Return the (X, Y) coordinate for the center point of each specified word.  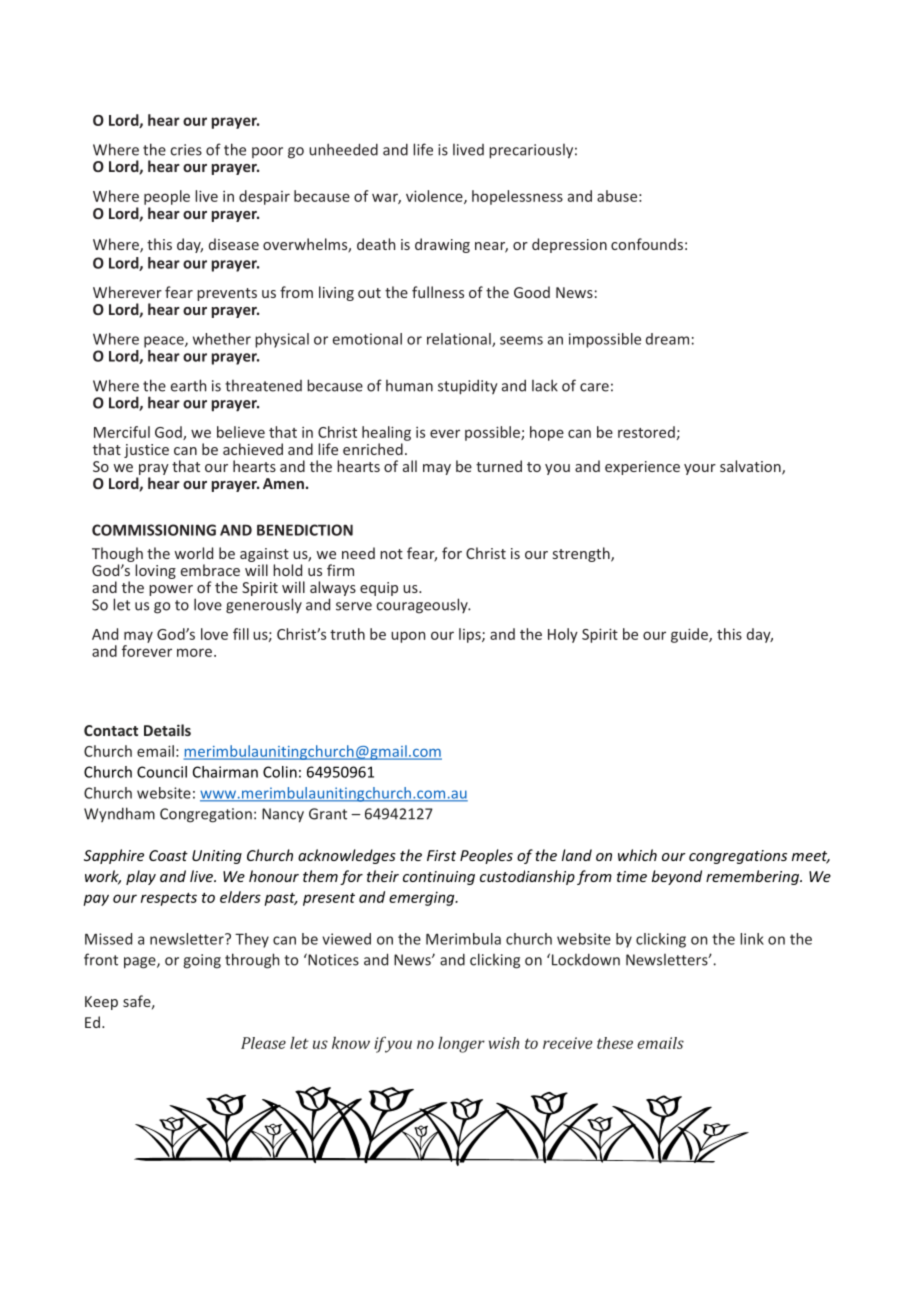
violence (435, 197)
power (171, 590)
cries (186, 150)
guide (690, 635)
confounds (647, 244)
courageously (423, 606)
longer (461, 1044)
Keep (101, 1003)
